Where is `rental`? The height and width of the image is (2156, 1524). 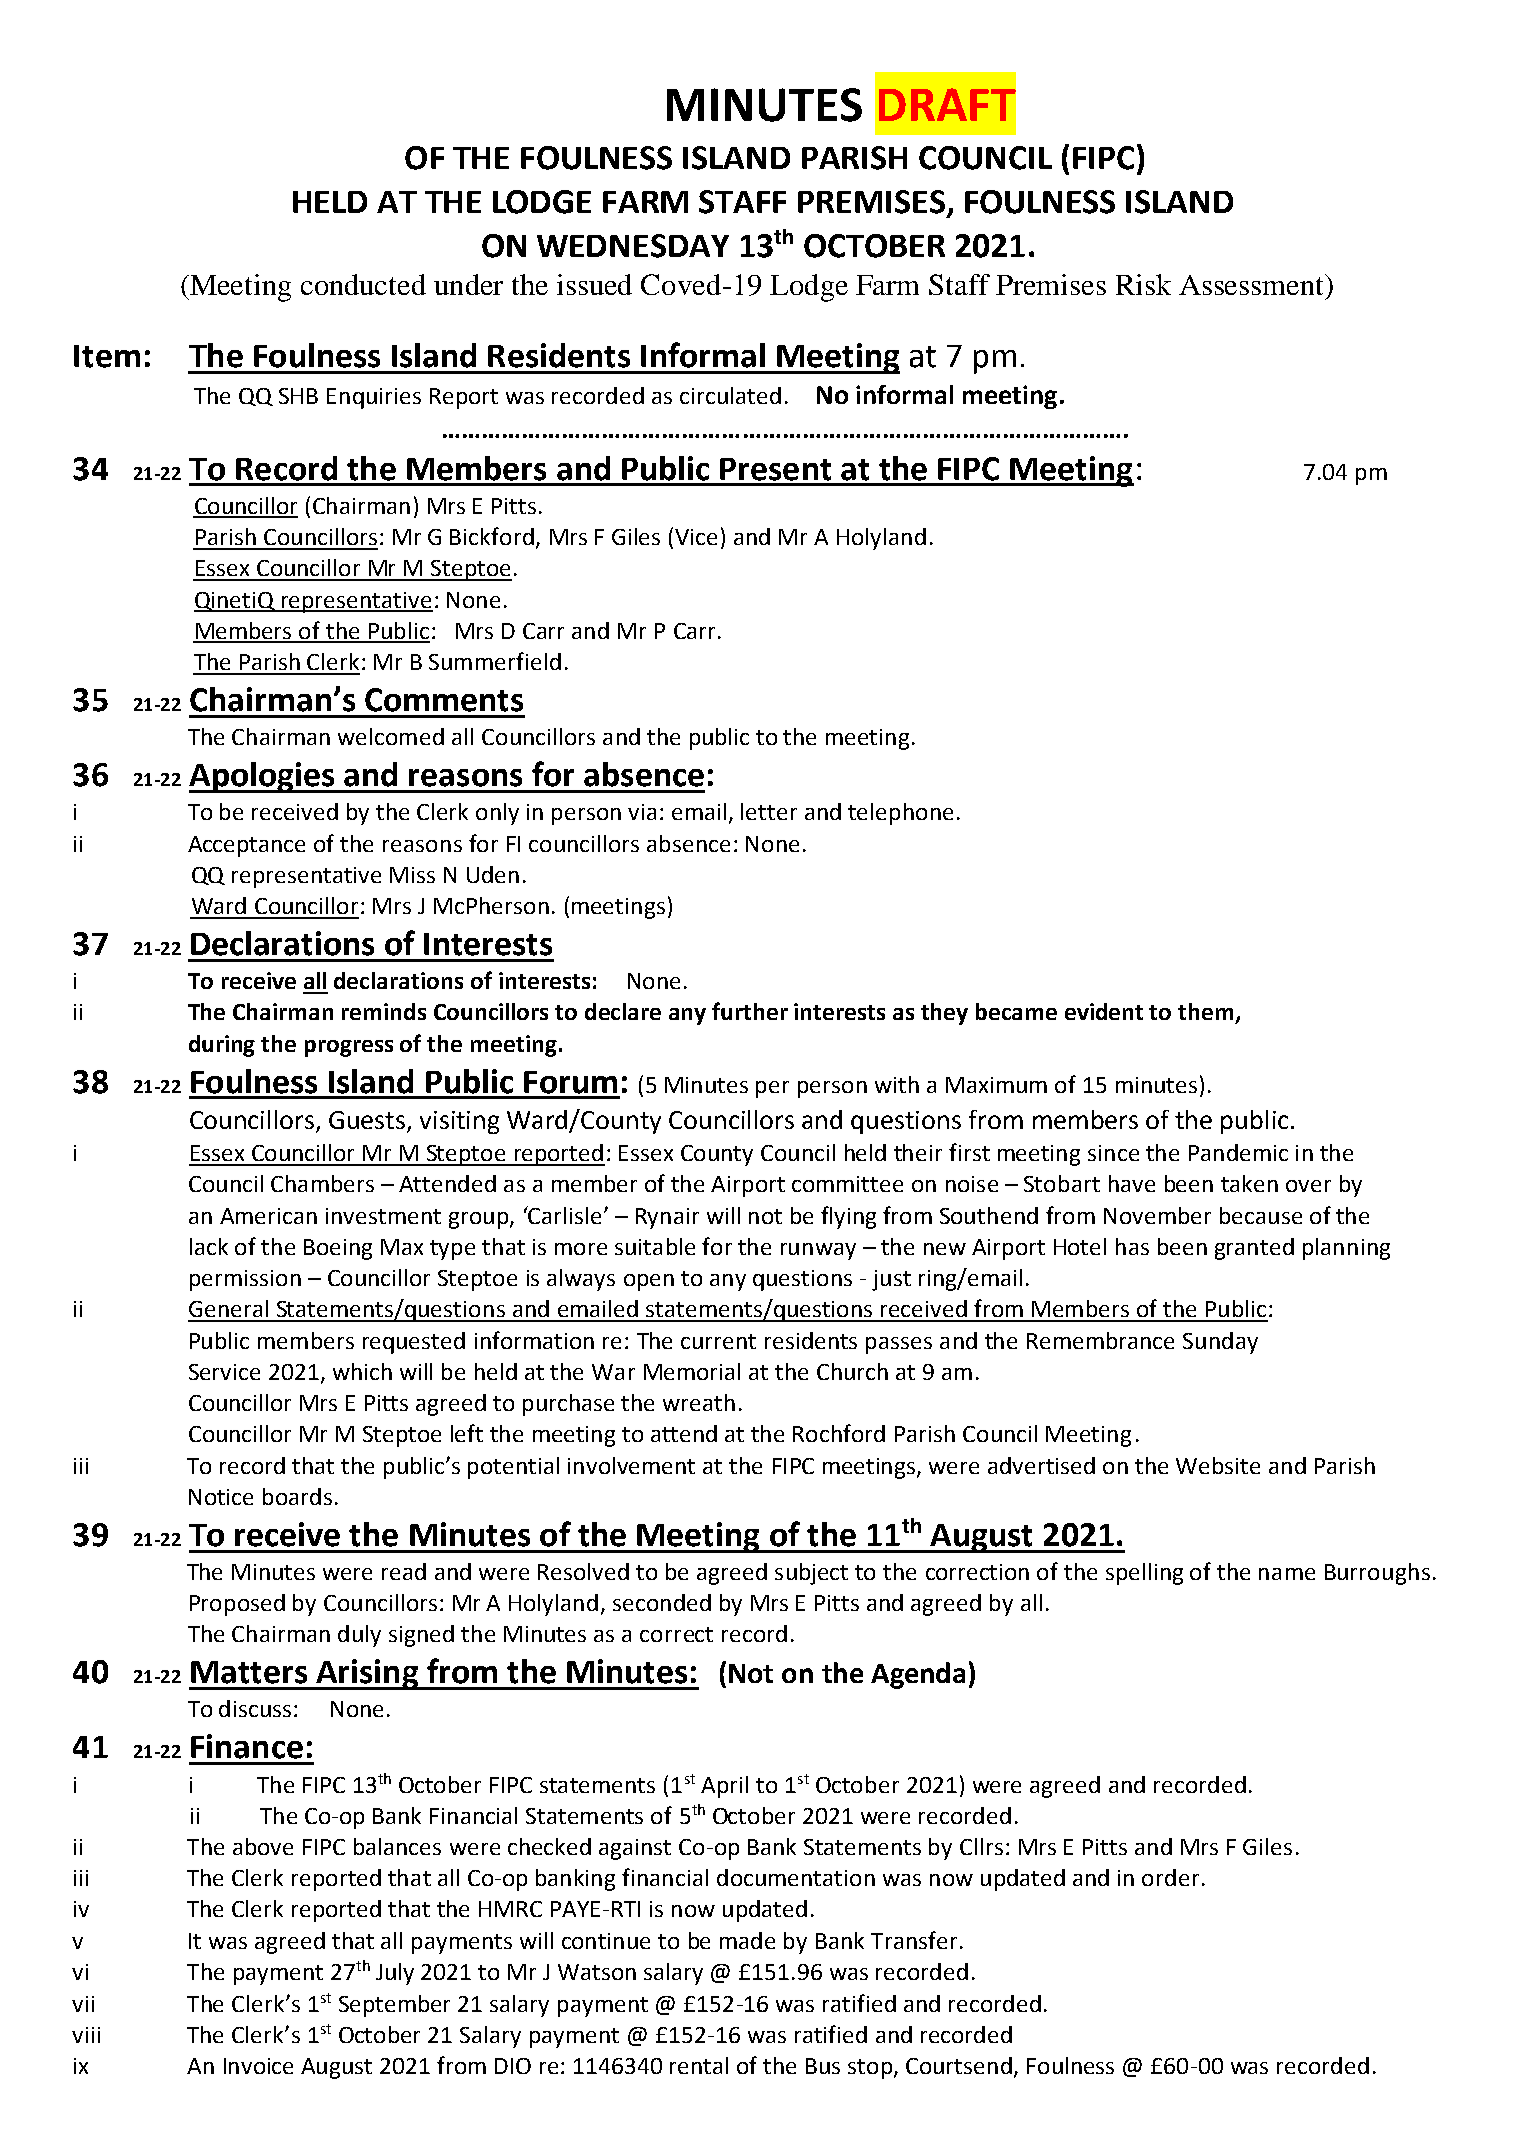 rental is located at coordinates (699, 2065).
